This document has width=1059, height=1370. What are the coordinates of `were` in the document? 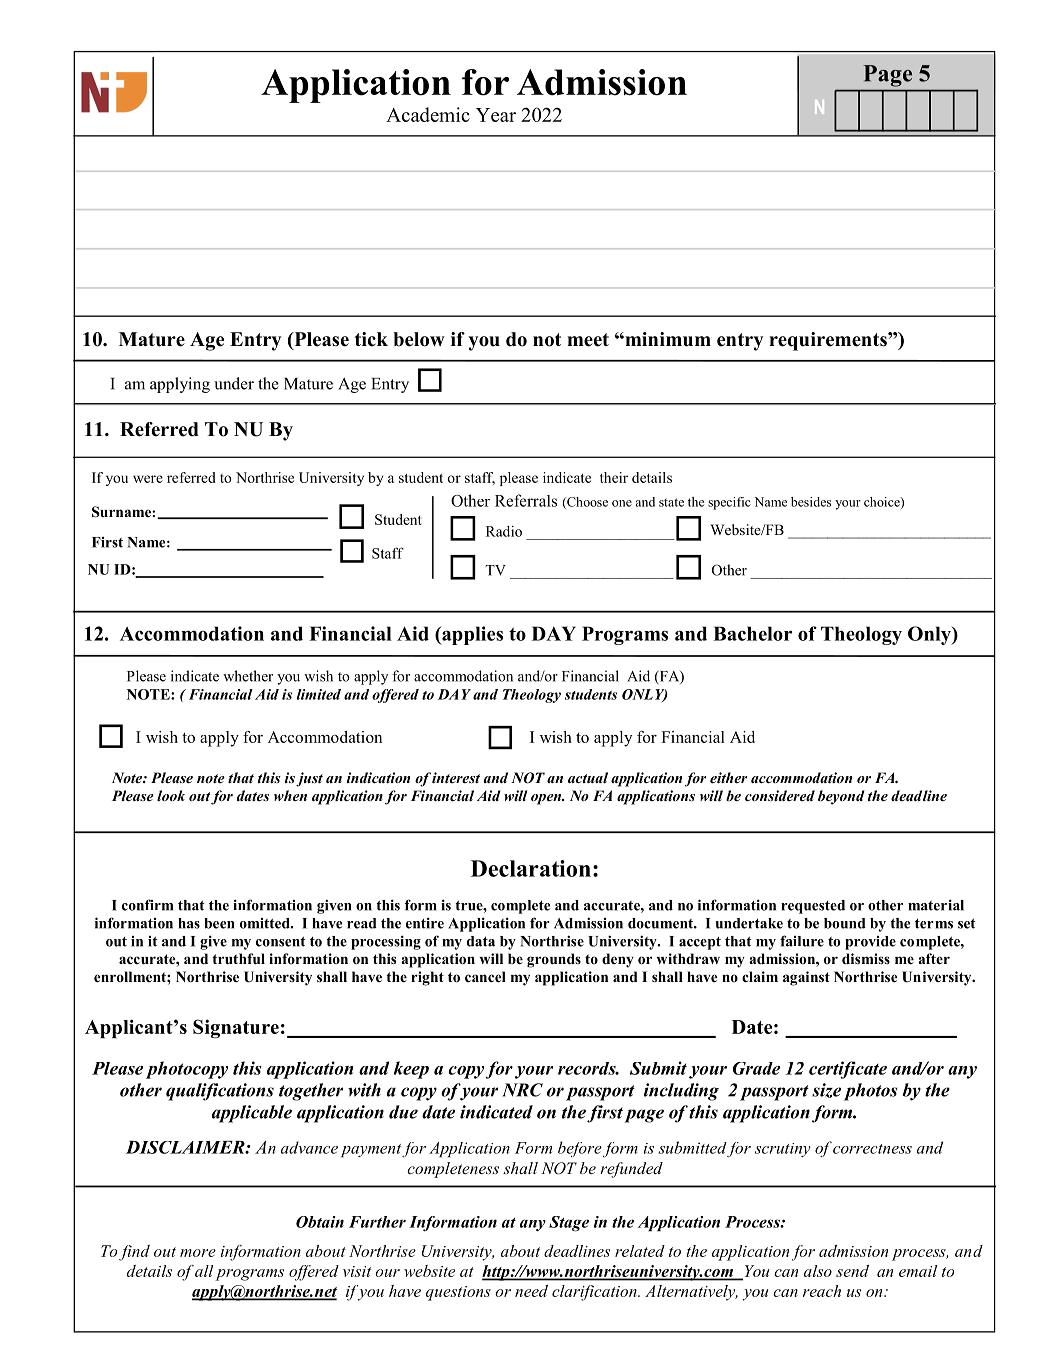 It's located at (148, 479).
